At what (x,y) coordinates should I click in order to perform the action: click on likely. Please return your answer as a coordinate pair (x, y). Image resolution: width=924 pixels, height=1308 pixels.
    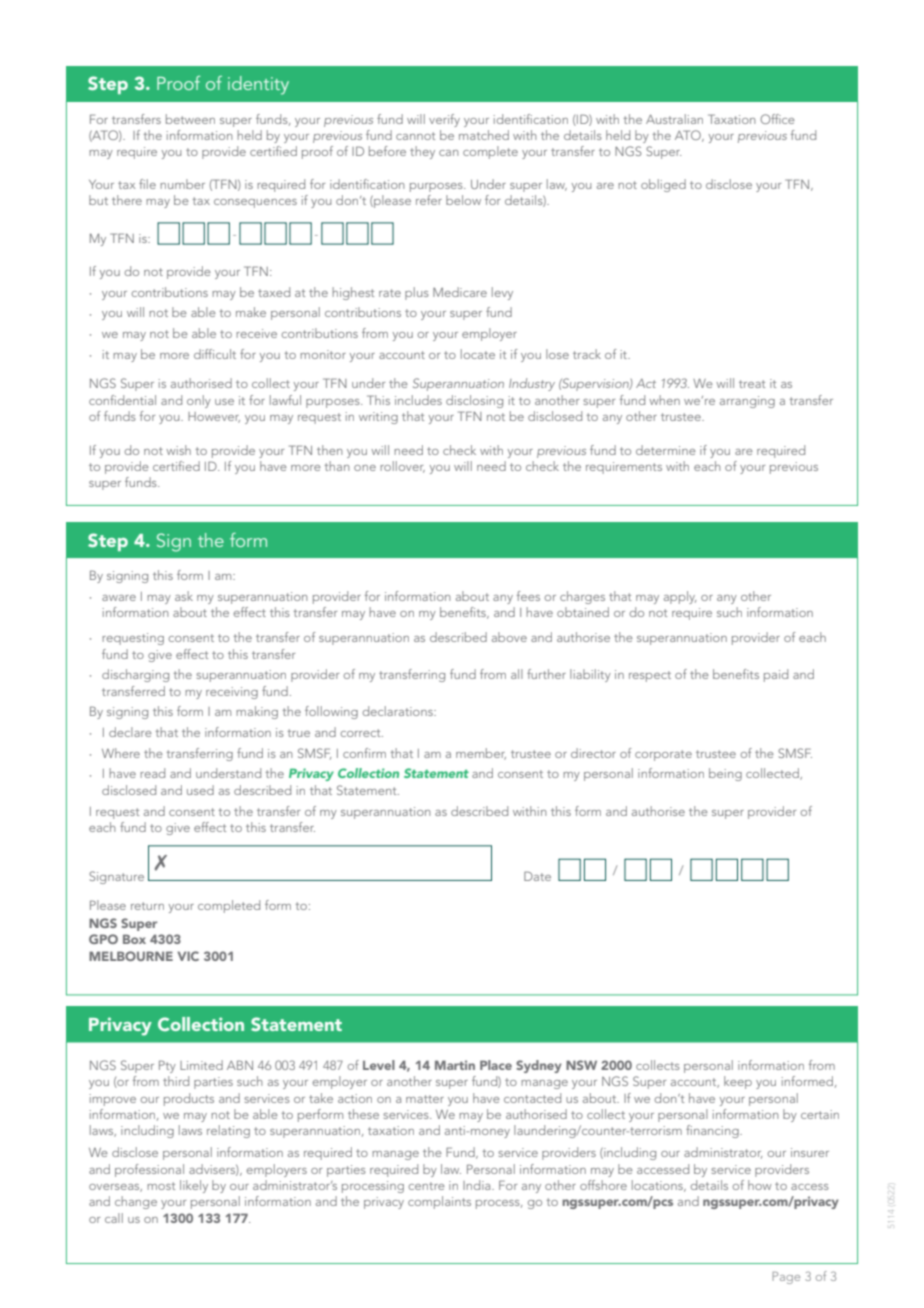
    Looking at the image, I should click on (194, 1186).
